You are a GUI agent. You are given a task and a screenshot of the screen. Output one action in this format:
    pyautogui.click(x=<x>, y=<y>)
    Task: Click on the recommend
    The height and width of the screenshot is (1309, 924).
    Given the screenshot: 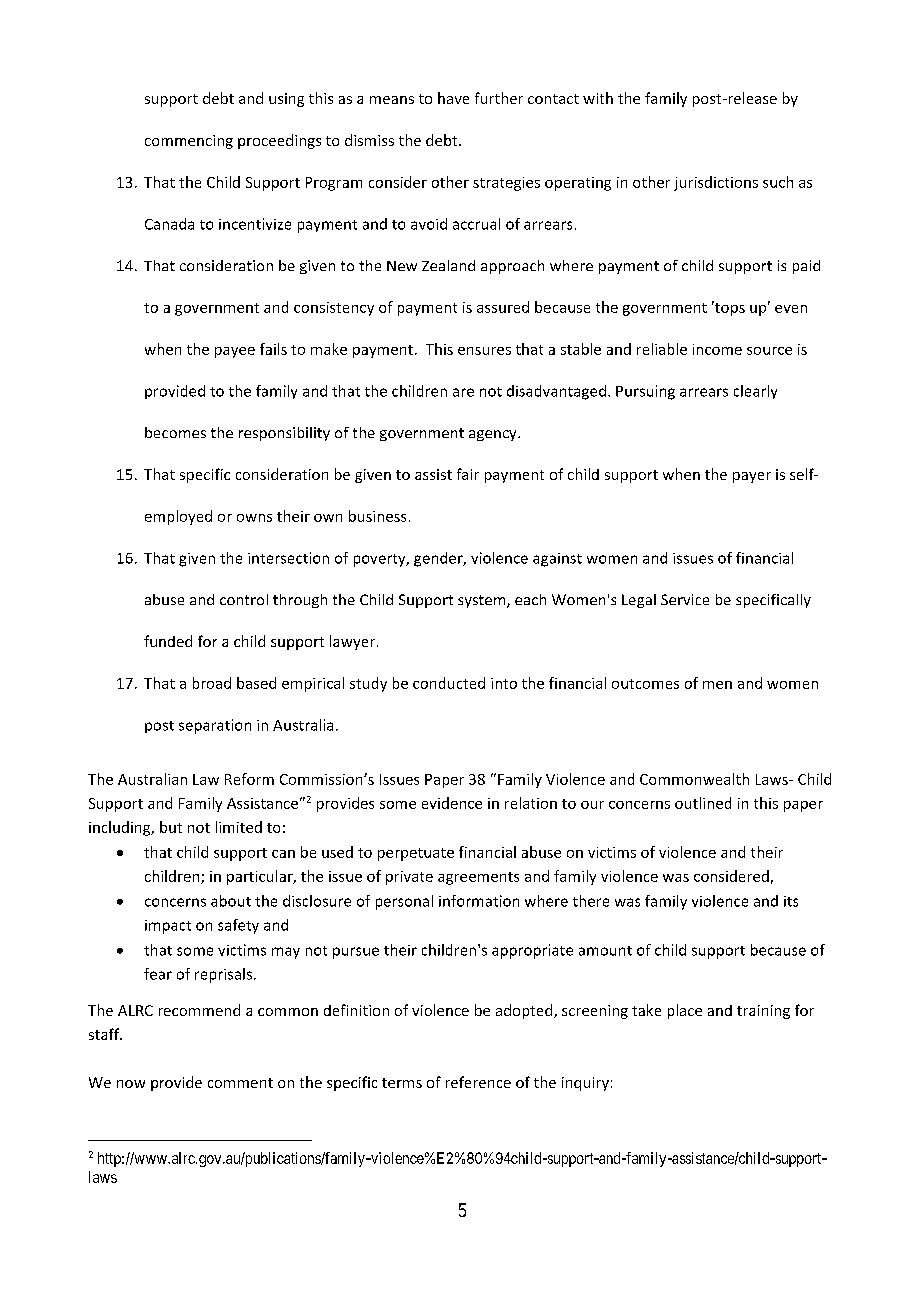 What is the action you would take?
    pyautogui.click(x=199, y=1010)
